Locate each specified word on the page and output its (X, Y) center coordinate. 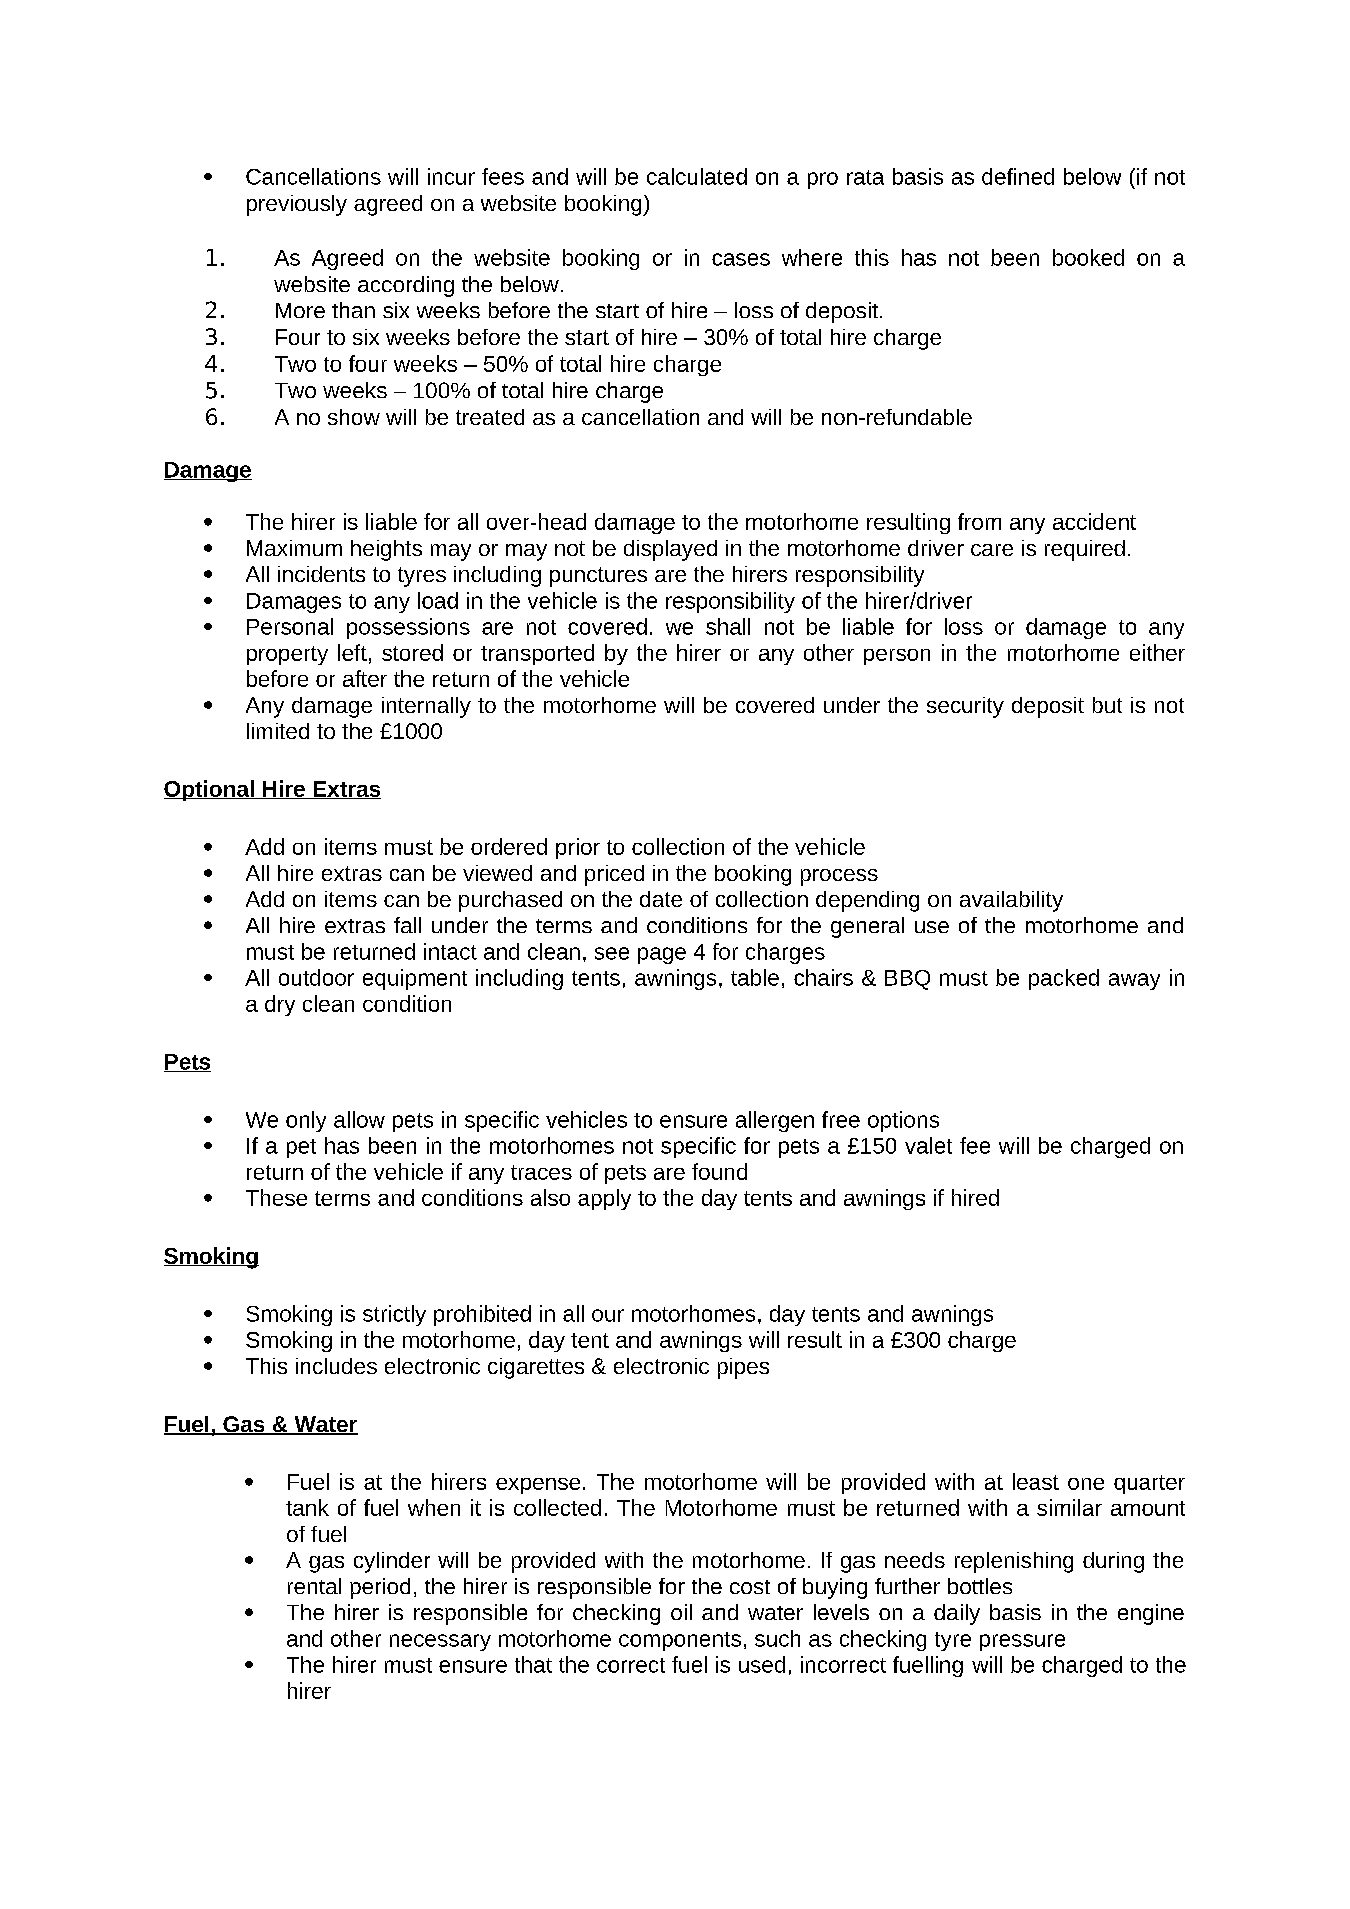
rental (314, 1586)
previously (297, 205)
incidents (321, 574)
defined (1018, 176)
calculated (697, 176)
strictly (394, 1315)
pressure (1022, 1642)
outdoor (316, 977)
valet (928, 1145)
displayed (670, 550)
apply (604, 1199)
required (1085, 550)
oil (681, 1612)
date (661, 899)
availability (1011, 901)
